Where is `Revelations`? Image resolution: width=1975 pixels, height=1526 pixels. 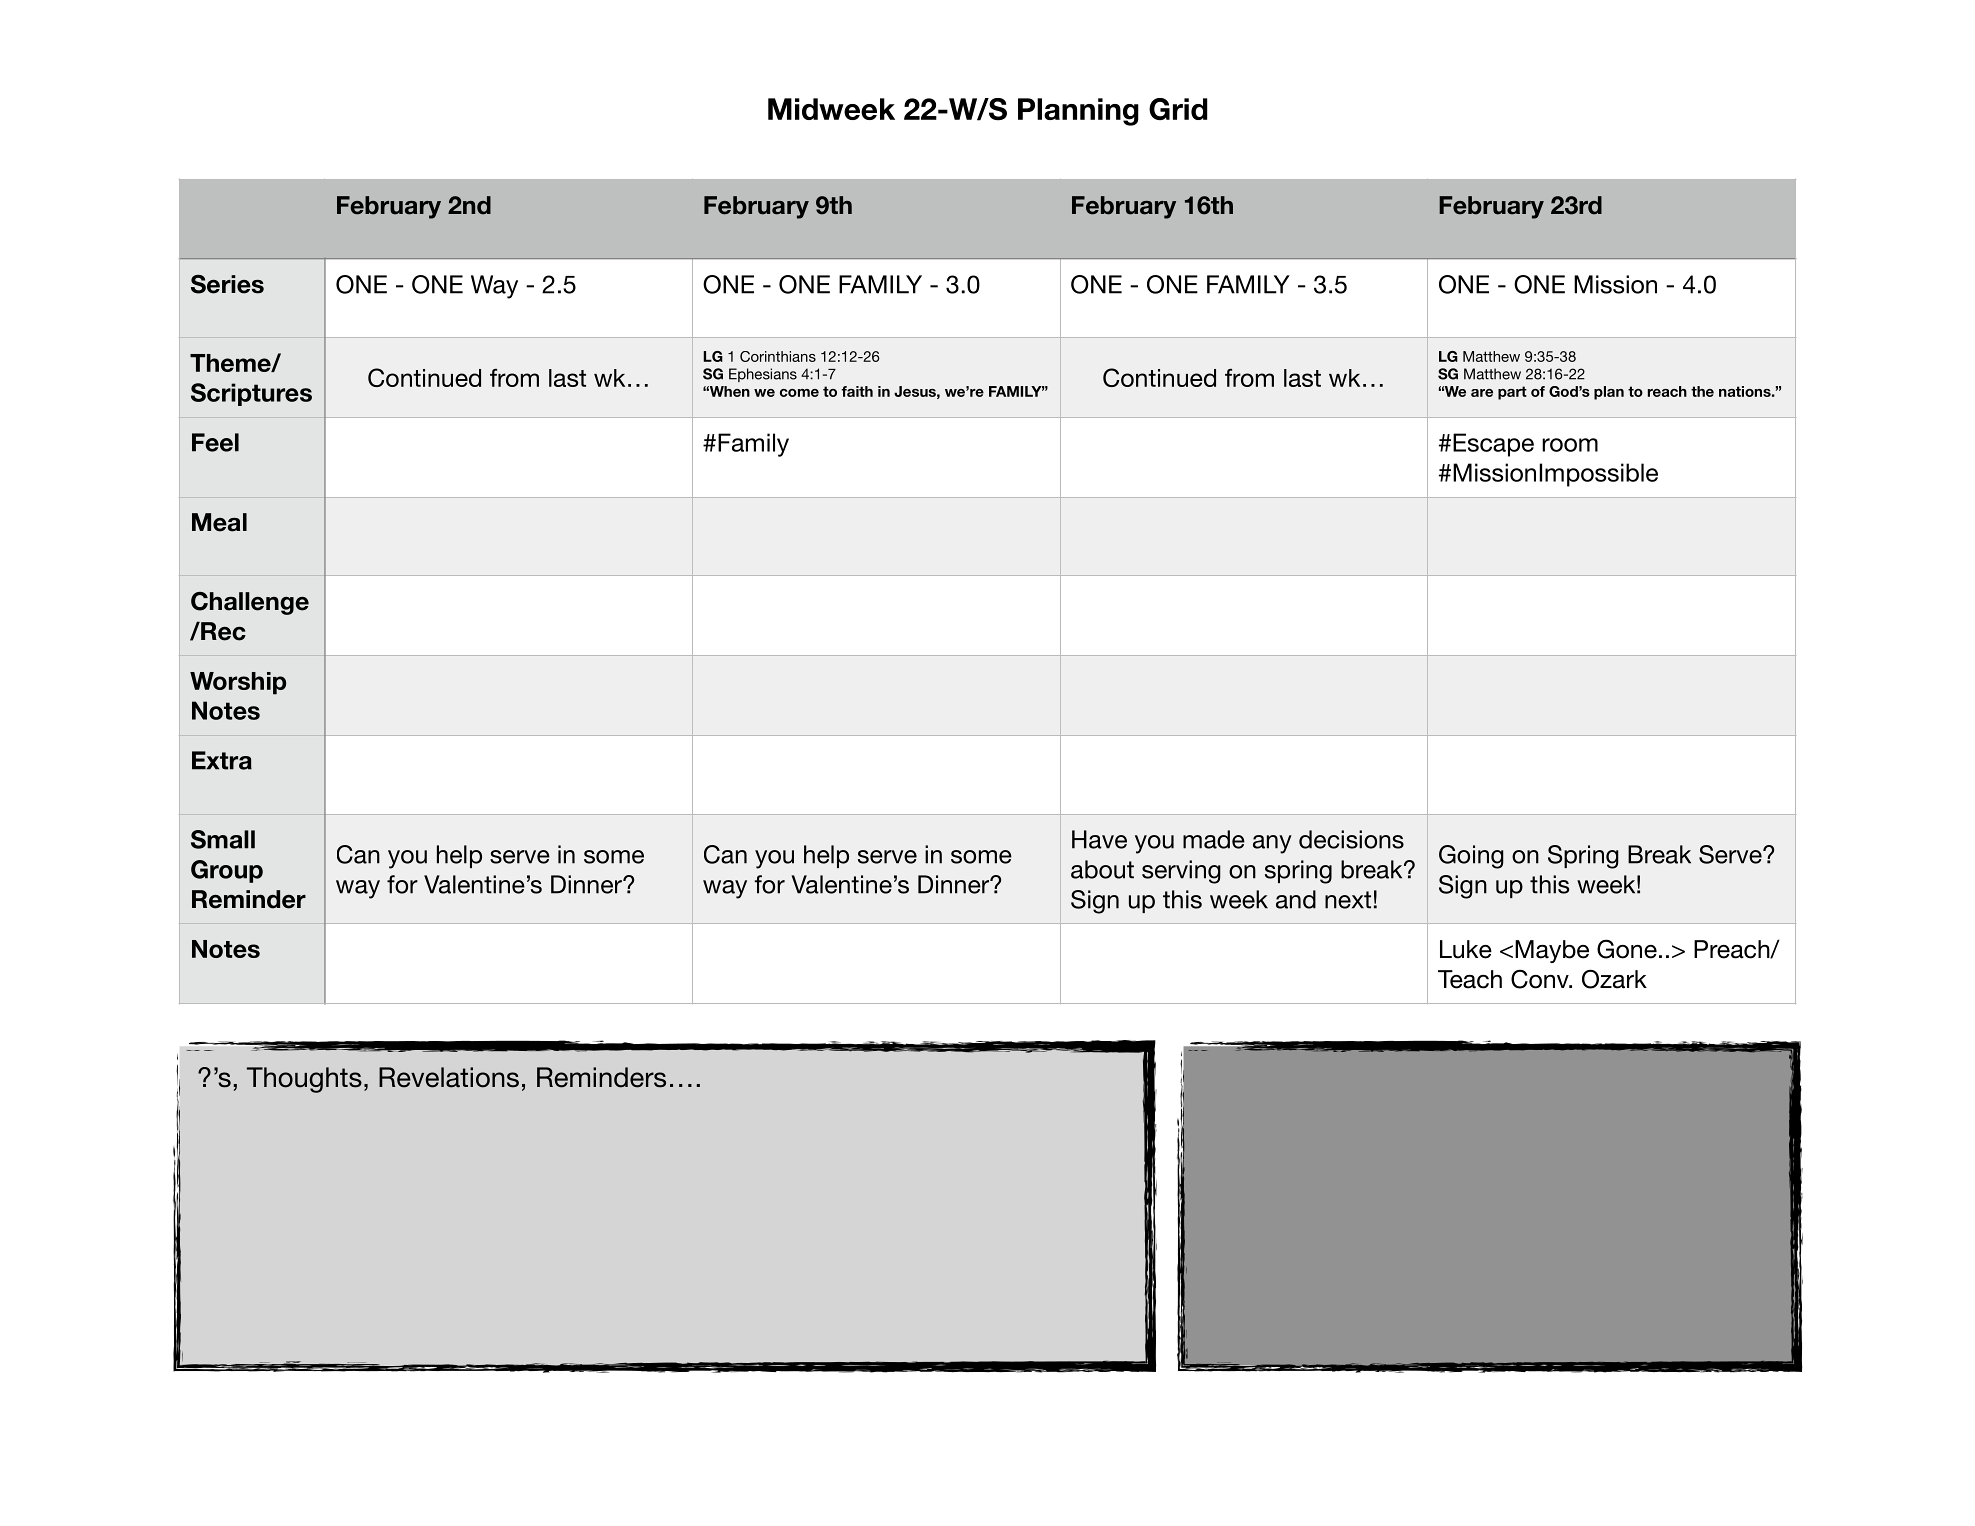
Revelations is located at coordinates (449, 1077).
